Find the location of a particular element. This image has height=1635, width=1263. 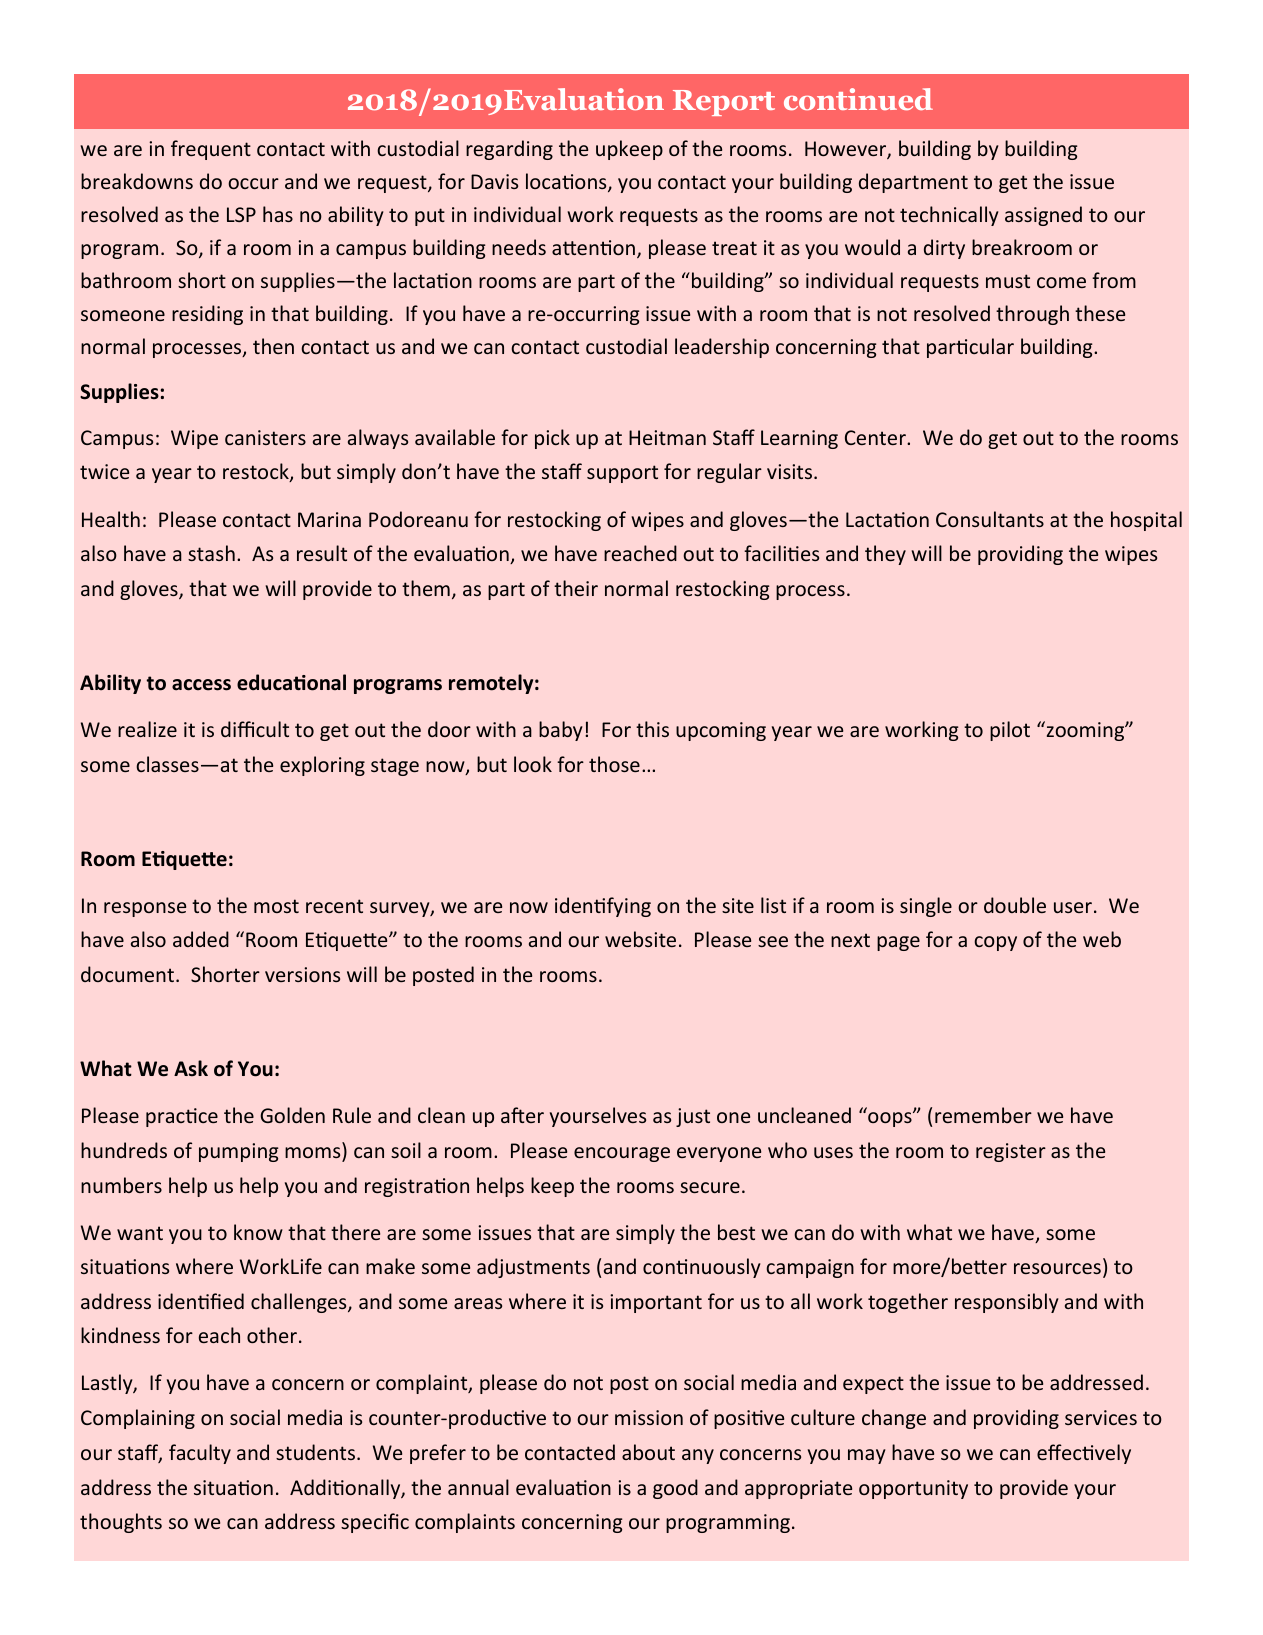

those is located at coordinates (614, 764).
